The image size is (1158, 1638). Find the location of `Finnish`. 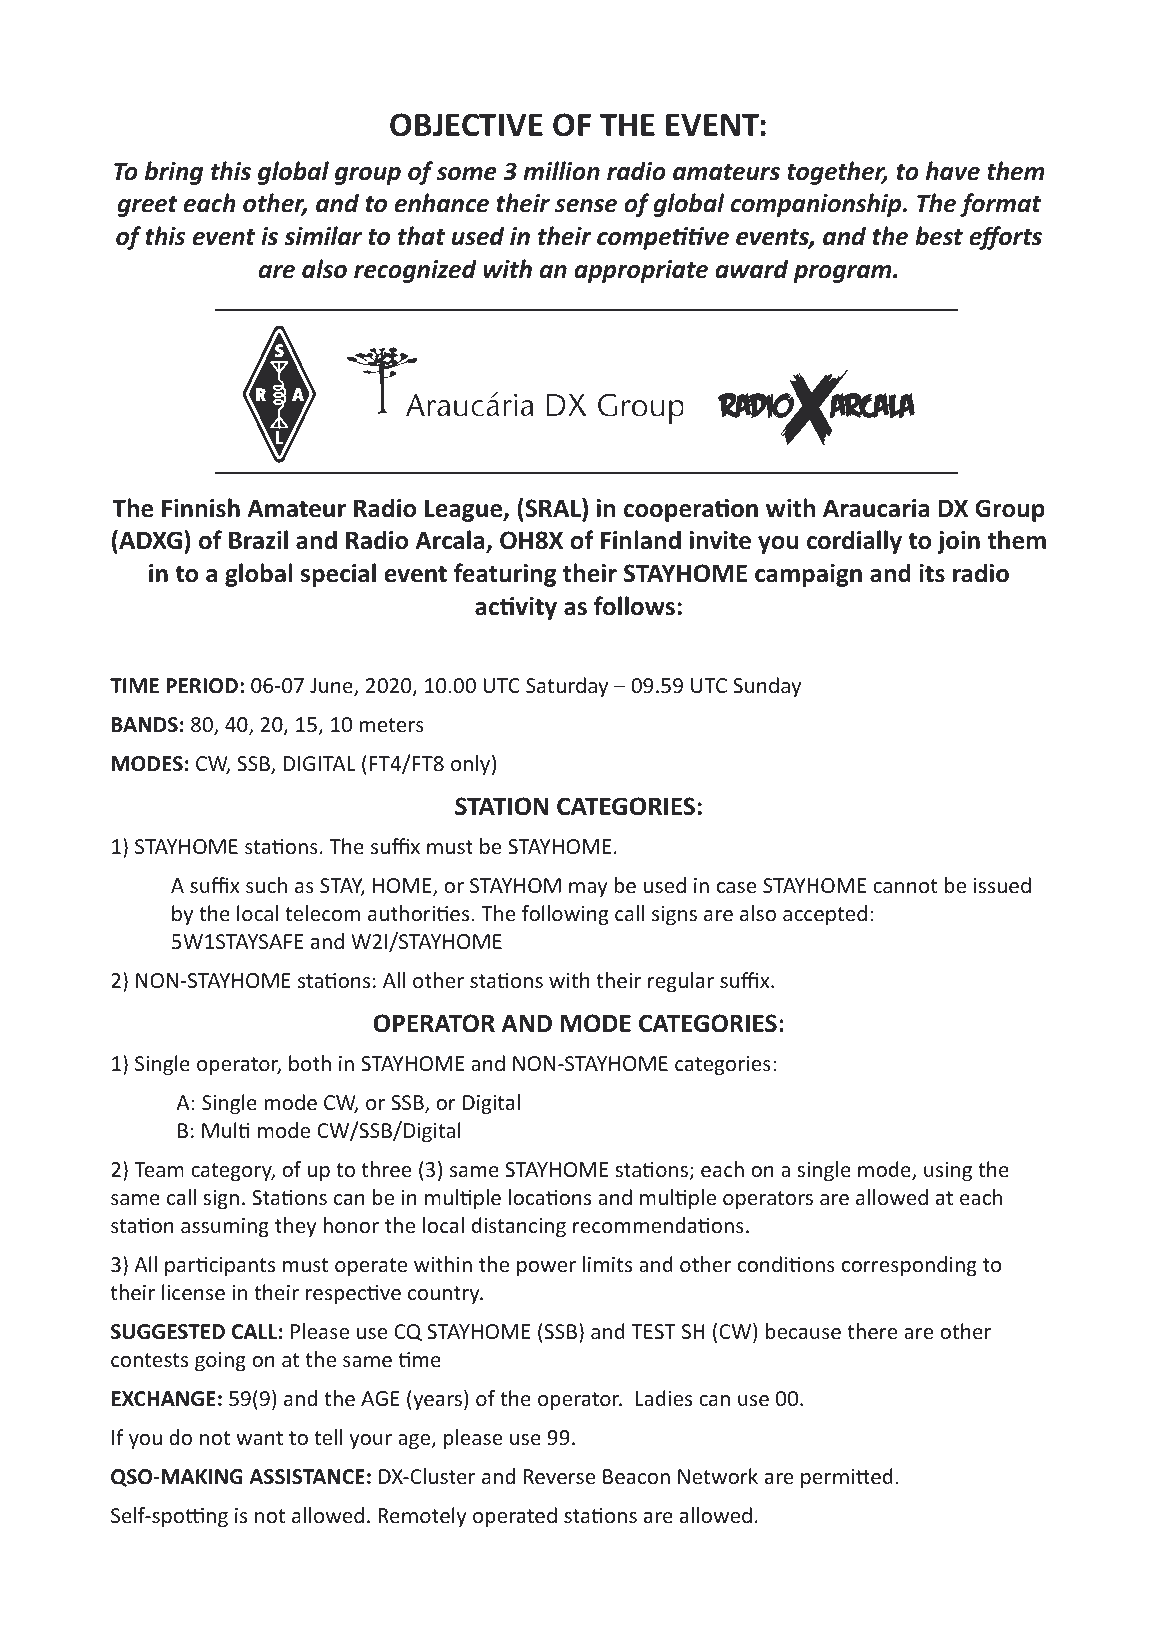

Finnish is located at coordinates (201, 508).
